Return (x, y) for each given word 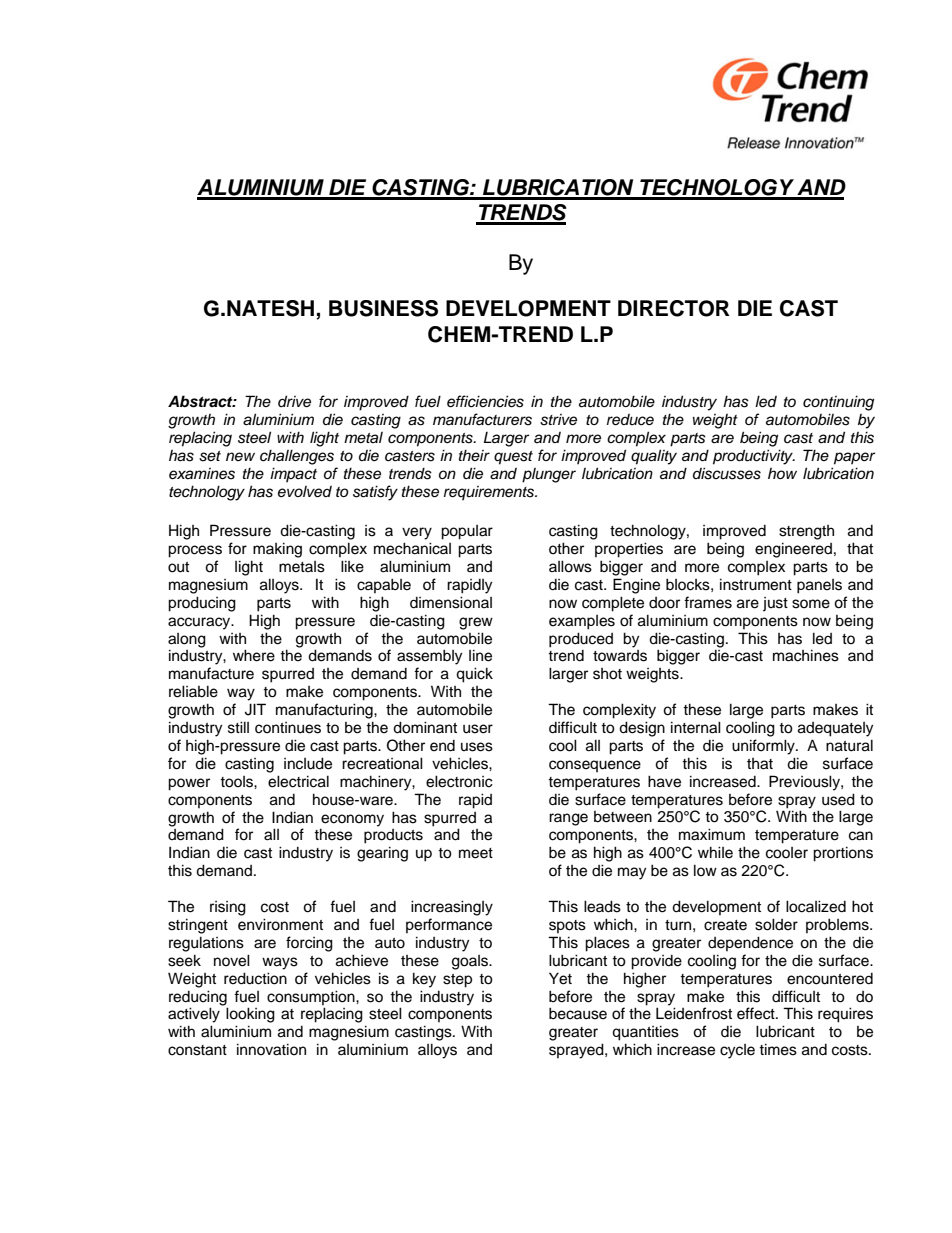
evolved (305, 492)
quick (474, 675)
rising (228, 908)
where (254, 655)
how (782, 473)
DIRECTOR (674, 308)
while (715, 852)
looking (250, 1015)
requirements (490, 493)
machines (806, 655)
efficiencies (485, 401)
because (578, 1013)
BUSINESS (383, 308)
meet (476, 853)
